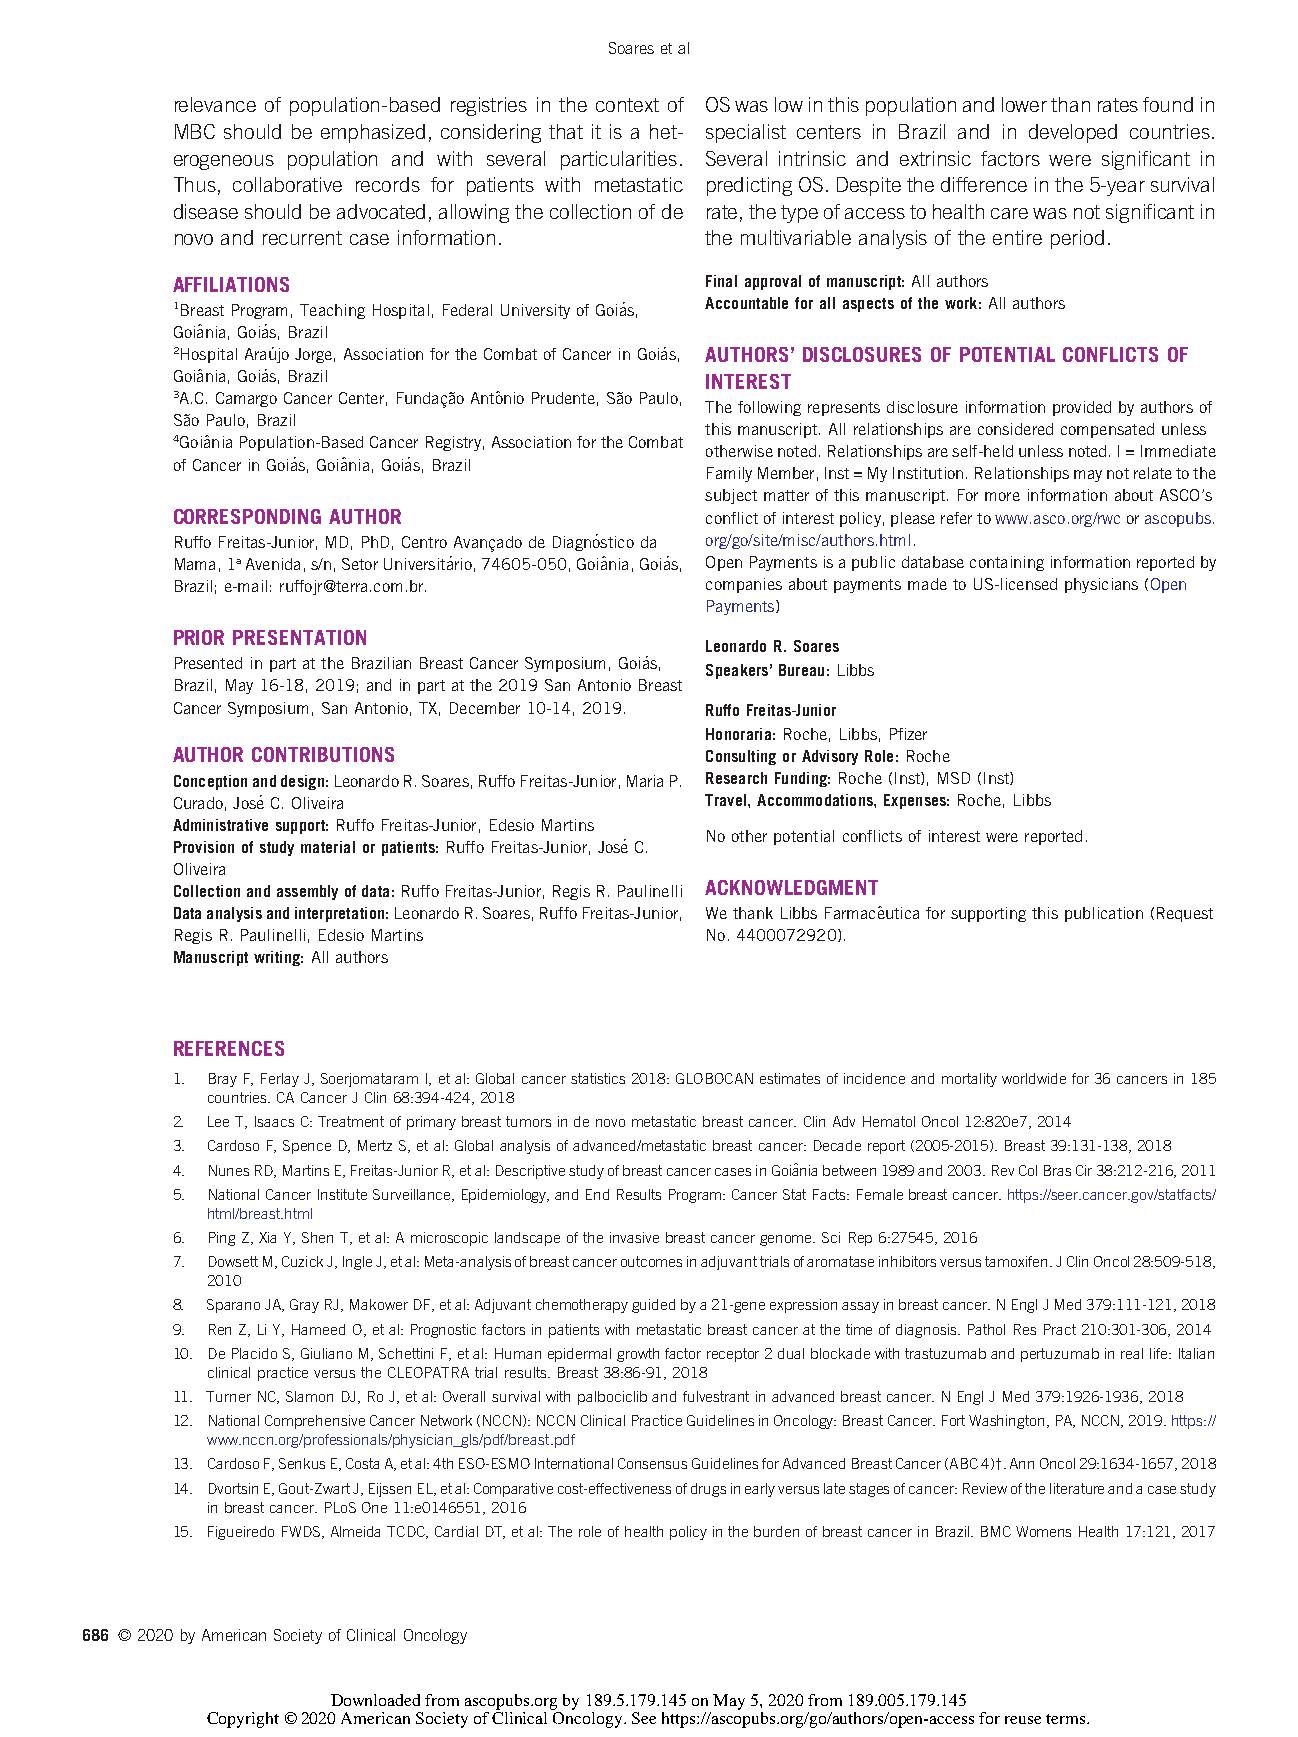 The height and width of the screenshot is (1737, 1298). What do you see at coordinates (731, 496) in the screenshot?
I see `subject` at bounding box center [731, 496].
